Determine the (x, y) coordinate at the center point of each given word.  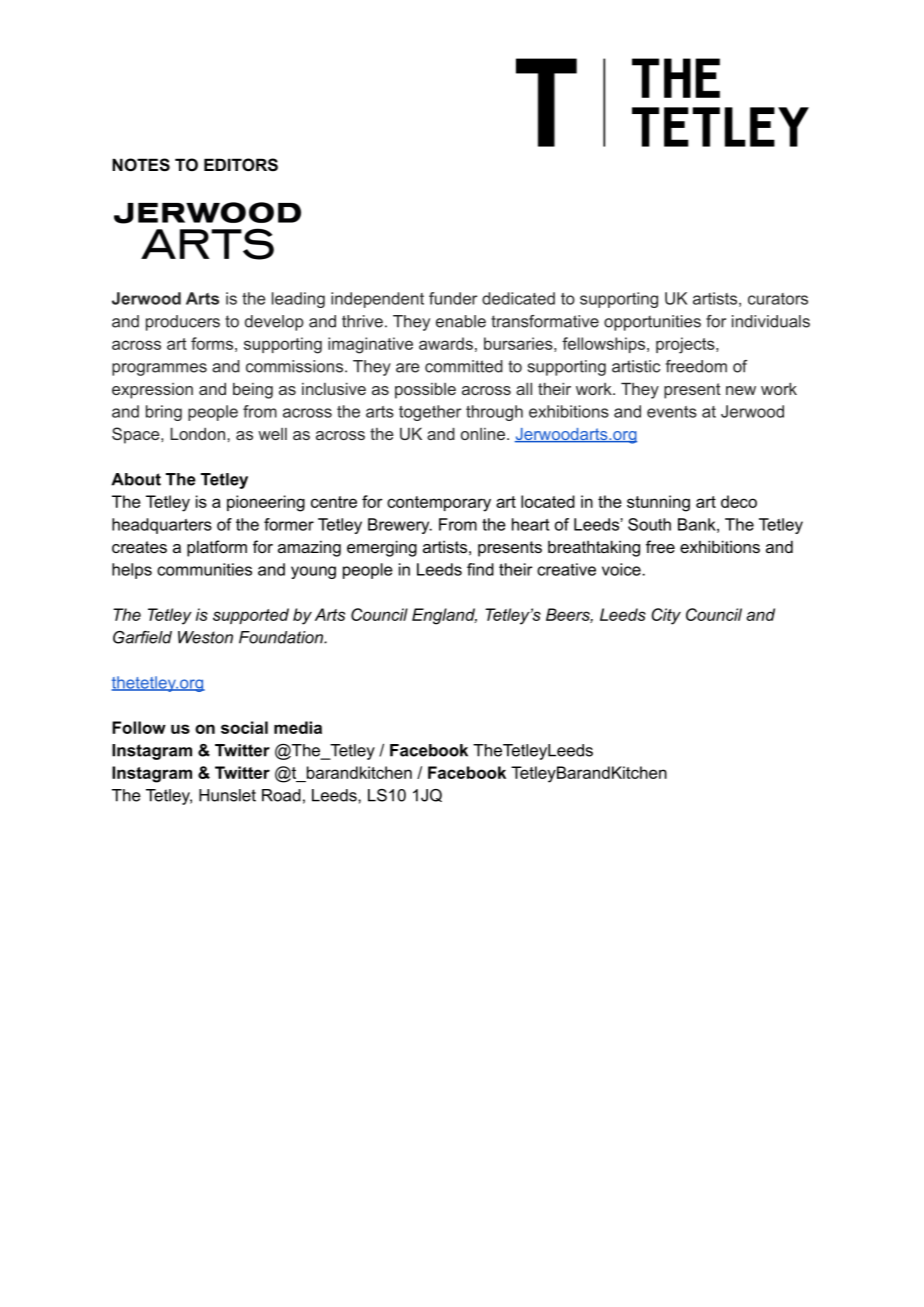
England (444, 616)
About (136, 479)
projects (686, 345)
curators (778, 299)
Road (281, 795)
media (298, 727)
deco (739, 501)
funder (453, 298)
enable (461, 321)
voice (622, 569)
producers (183, 323)
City (666, 616)
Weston (205, 637)
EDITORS (241, 165)
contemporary (439, 504)
